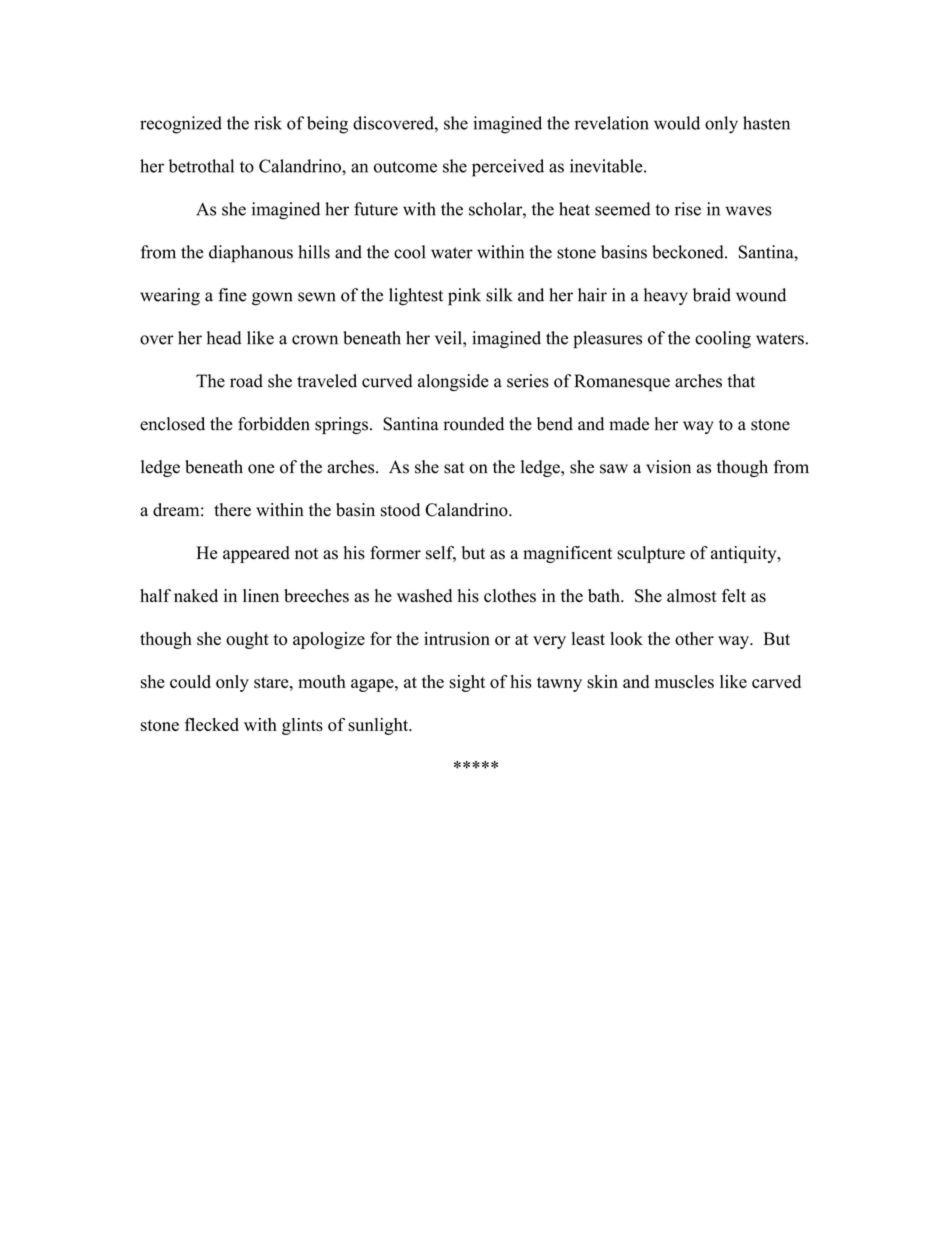 The height and width of the document is (1233, 952). I want to click on would, so click(677, 123).
